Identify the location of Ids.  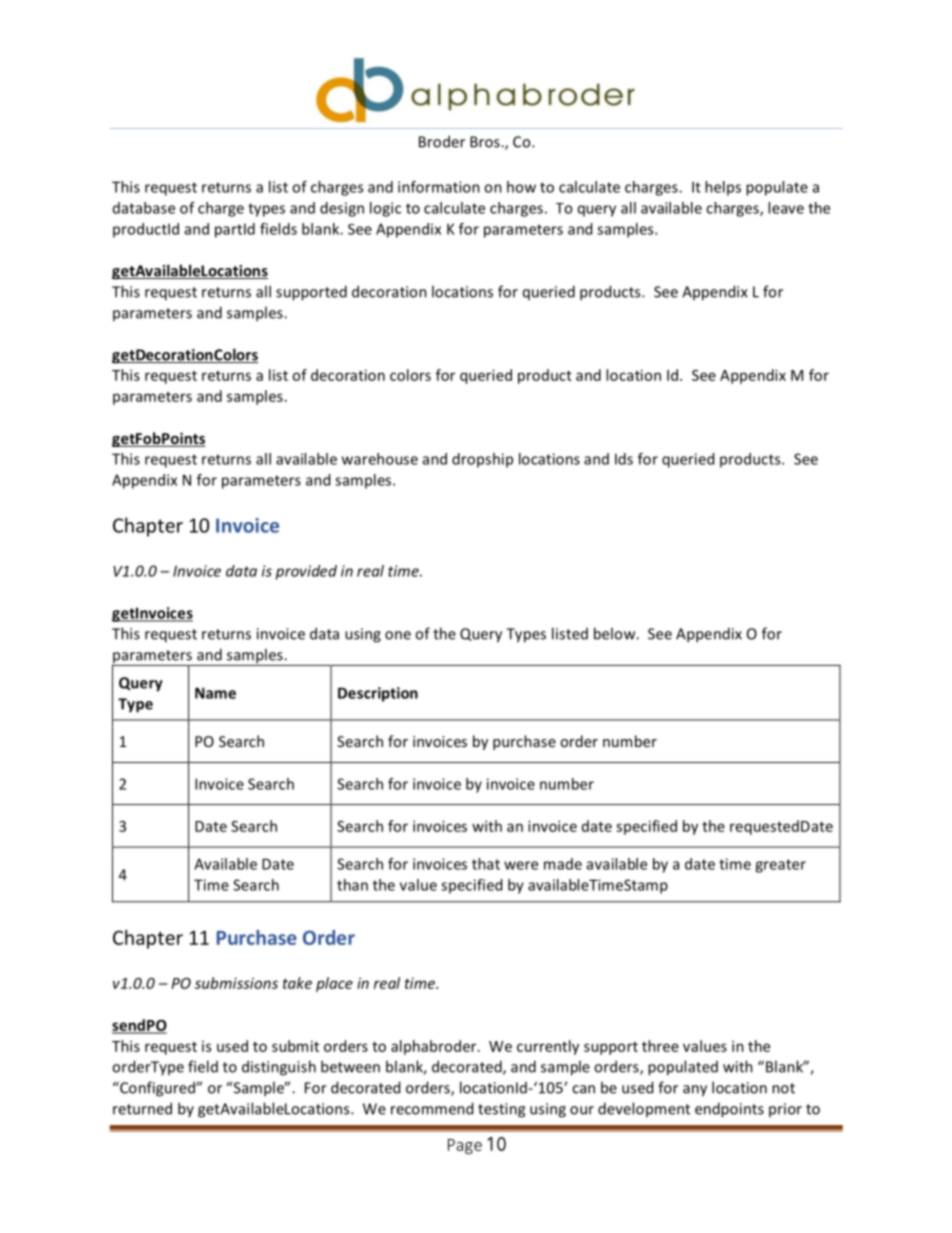
(624, 459).
